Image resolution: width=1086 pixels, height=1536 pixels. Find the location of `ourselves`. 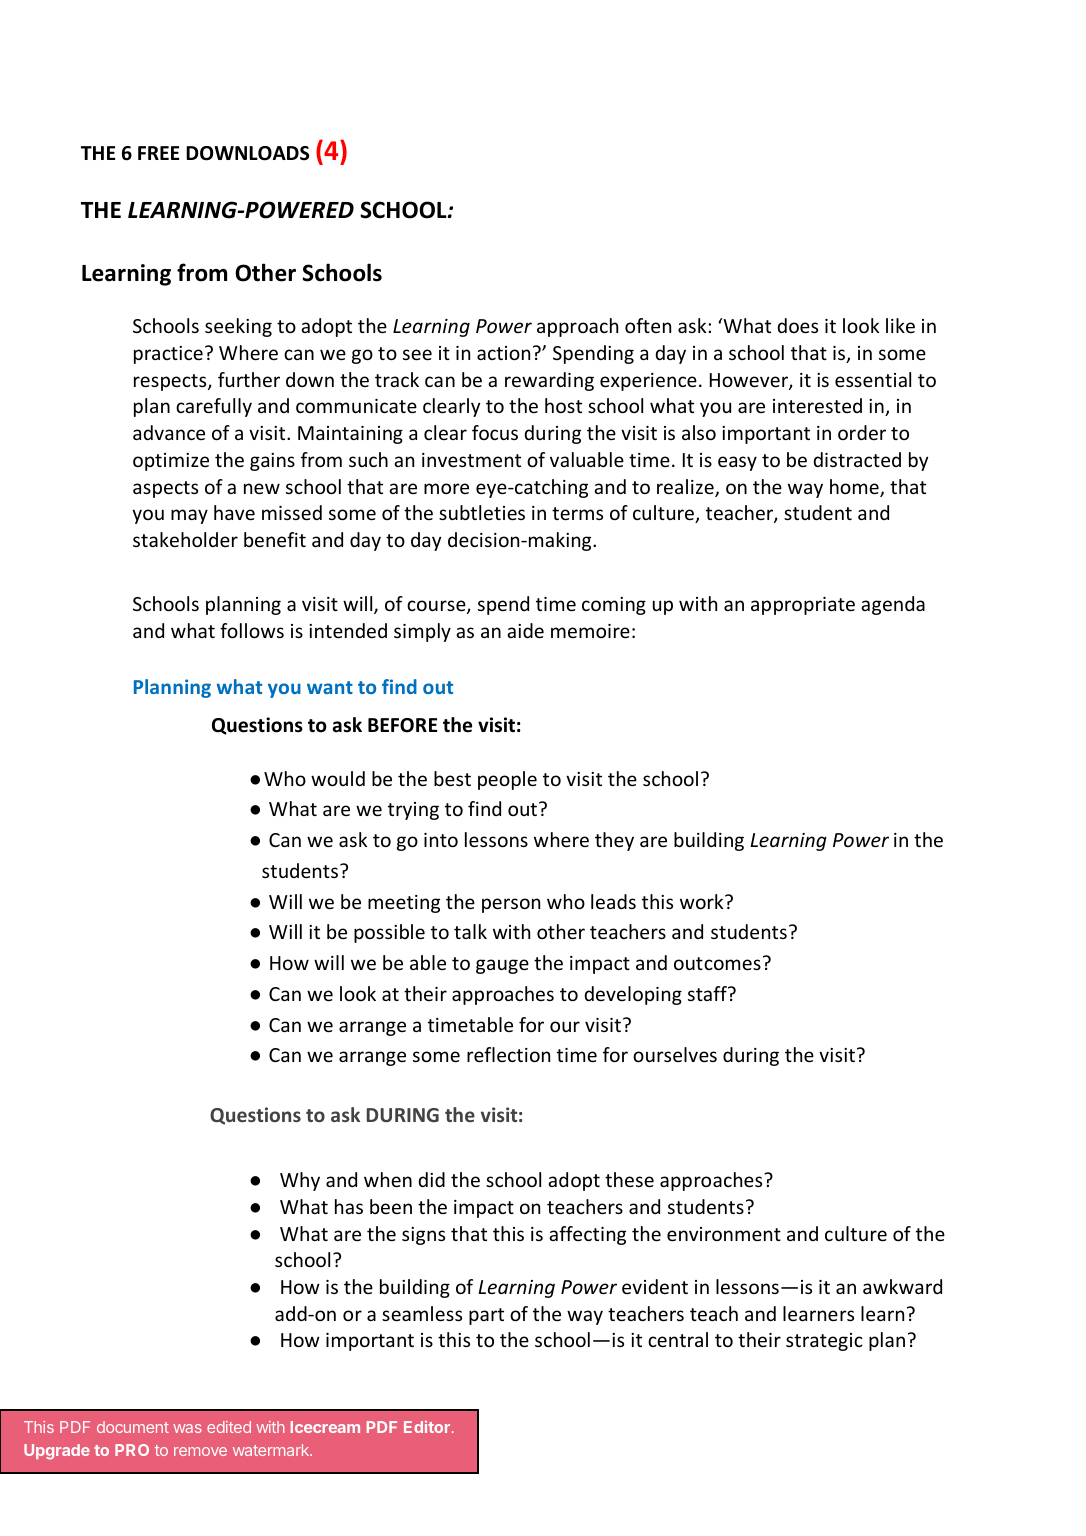

ourselves is located at coordinates (675, 1054).
